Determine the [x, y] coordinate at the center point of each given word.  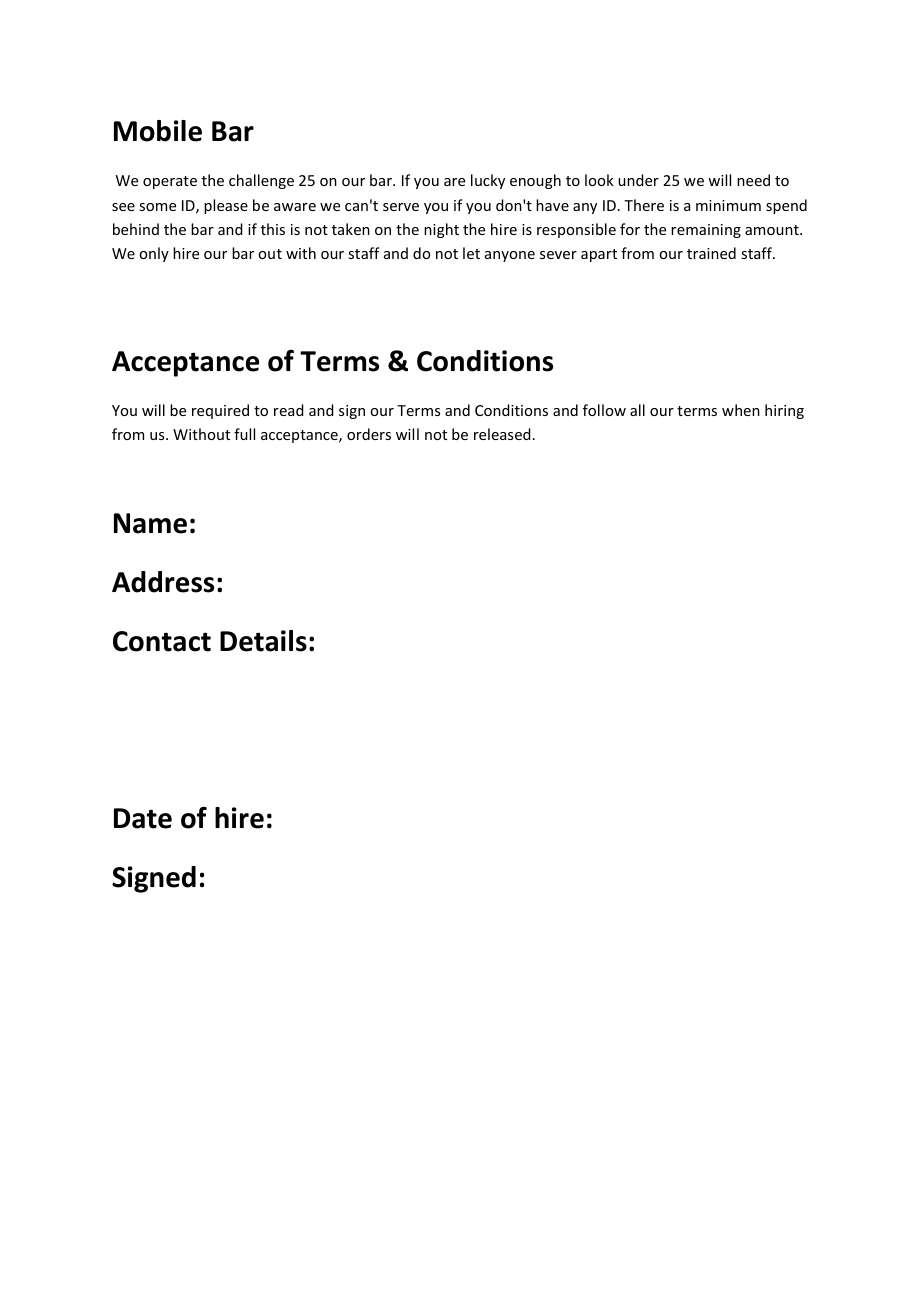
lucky [488, 181]
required [220, 411]
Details [263, 641]
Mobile [158, 131]
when [741, 410]
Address [163, 582]
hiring [784, 411]
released [502, 434]
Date [143, 818]
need [753, 180]
